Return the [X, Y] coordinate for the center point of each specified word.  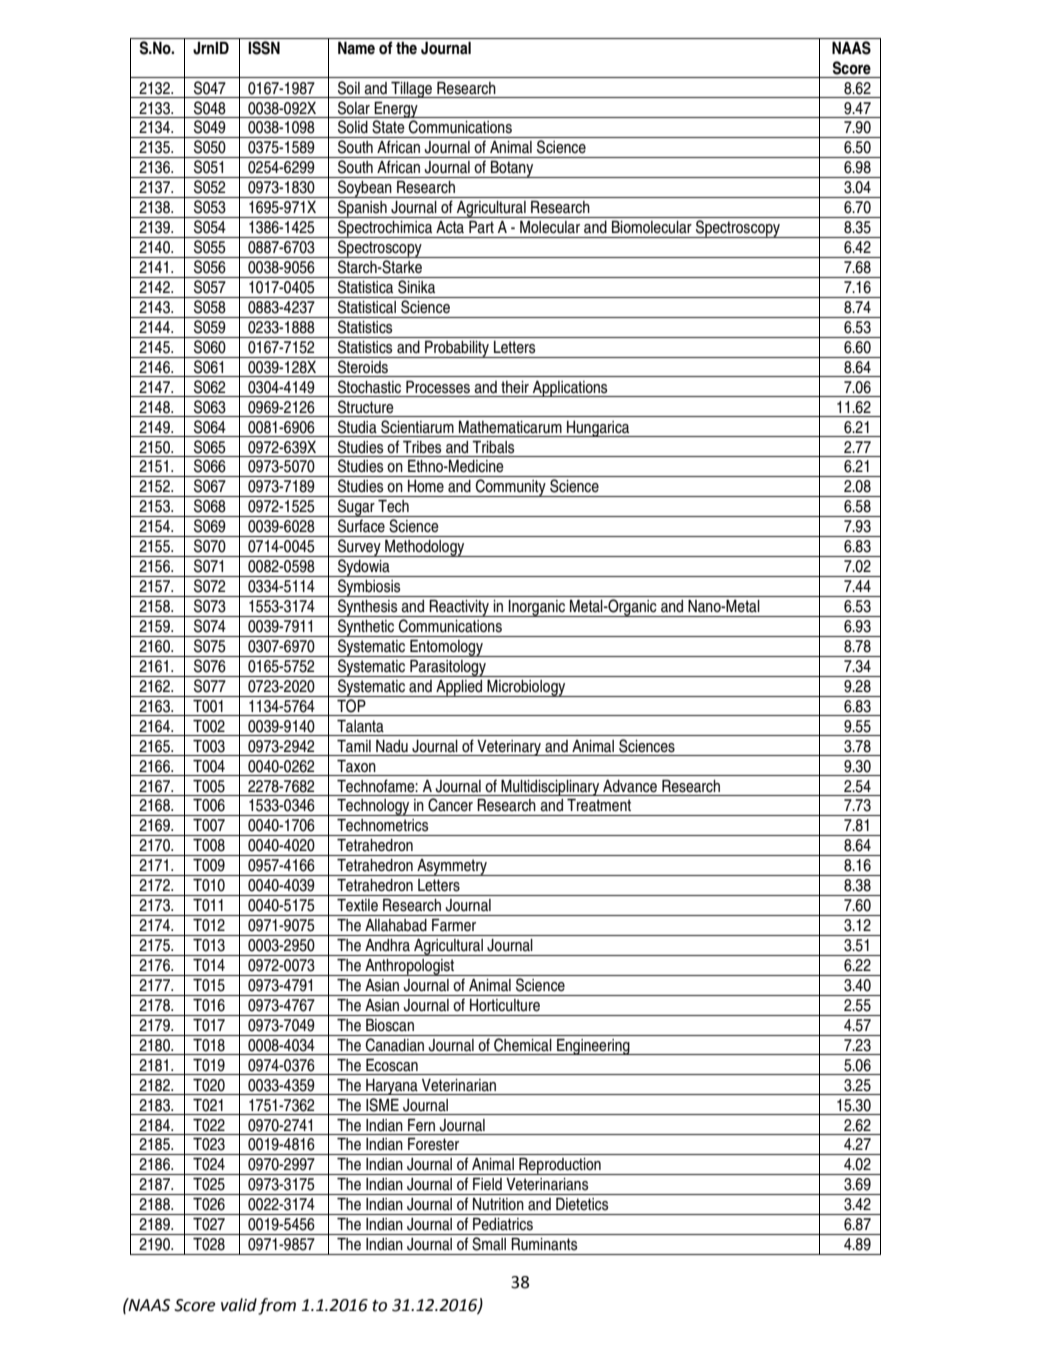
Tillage [411, 90]
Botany [512, 169]
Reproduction [560, 1166]
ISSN [264, 48]
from [277, 1306]
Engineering [593, 1047]
